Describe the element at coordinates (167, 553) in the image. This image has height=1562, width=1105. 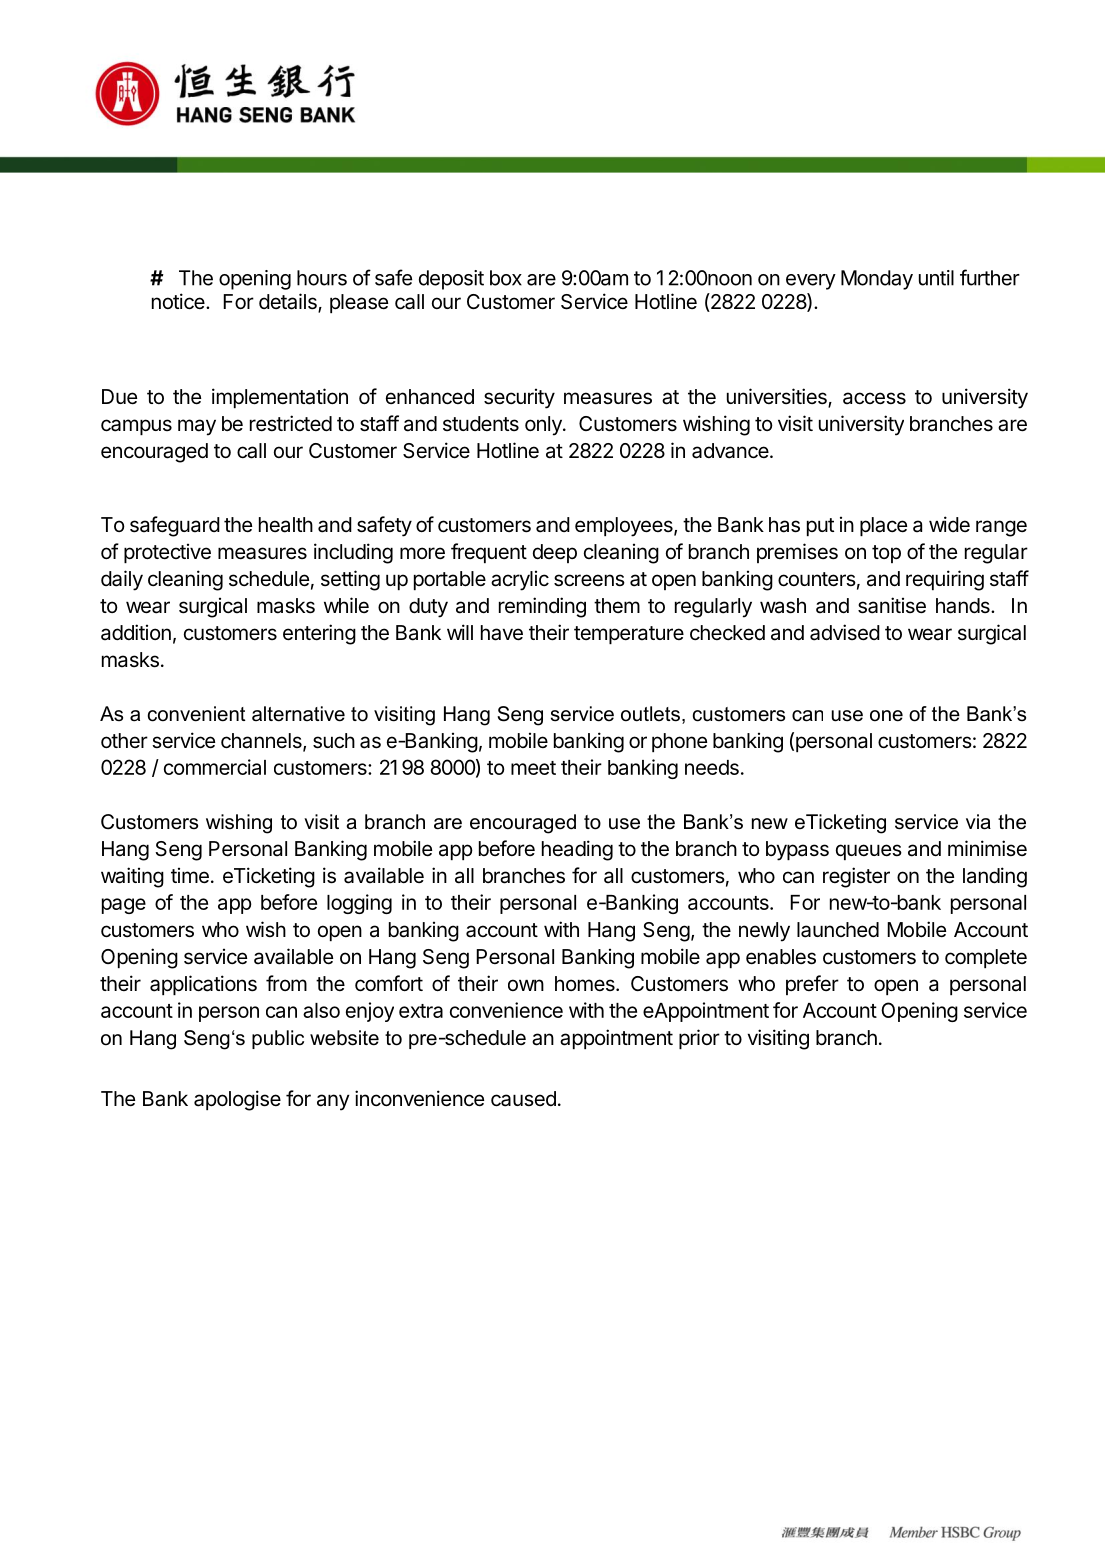
I see `protective` at that location.
